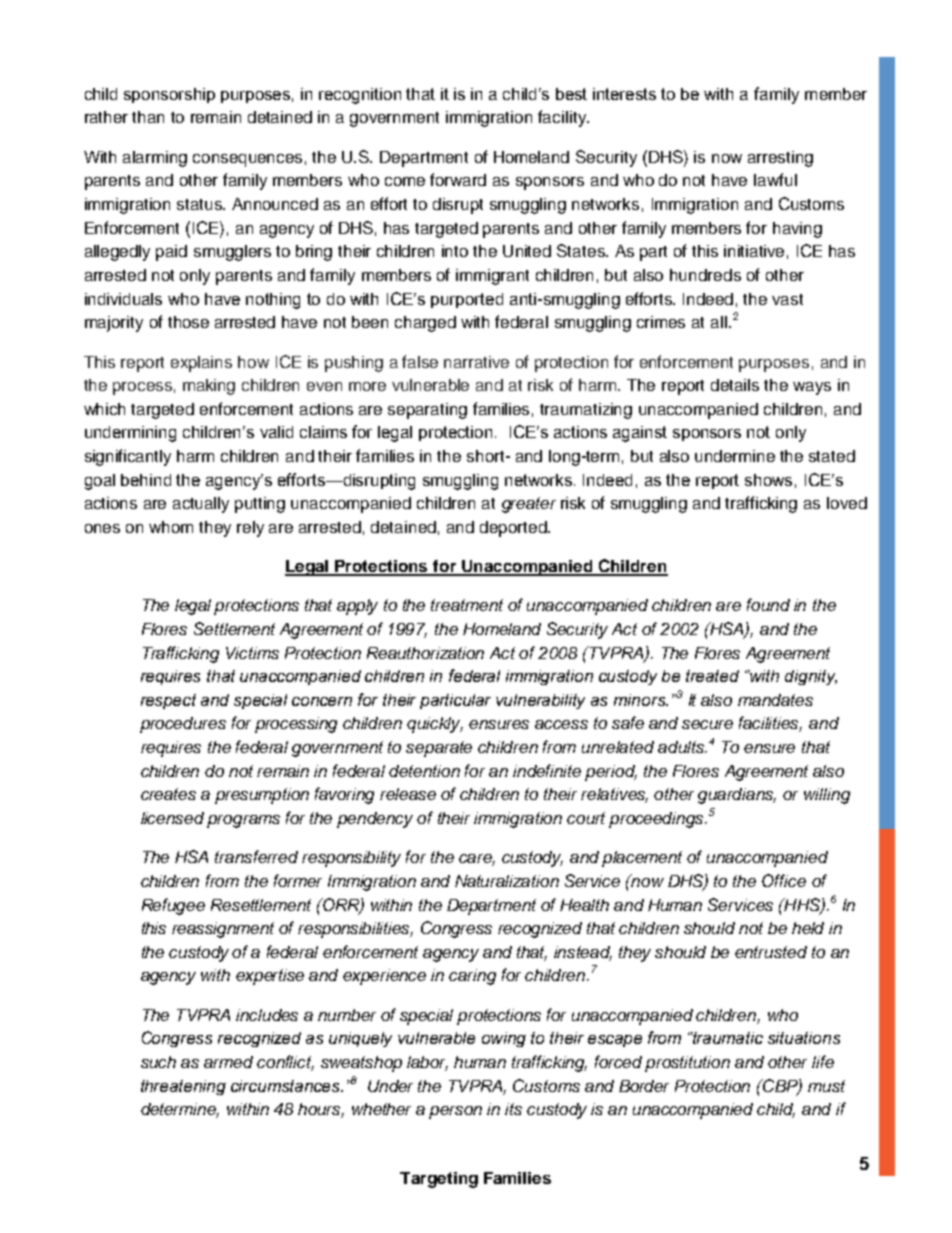 This page has width=952, height=1233. I want to click on found, so click(768, 604).
